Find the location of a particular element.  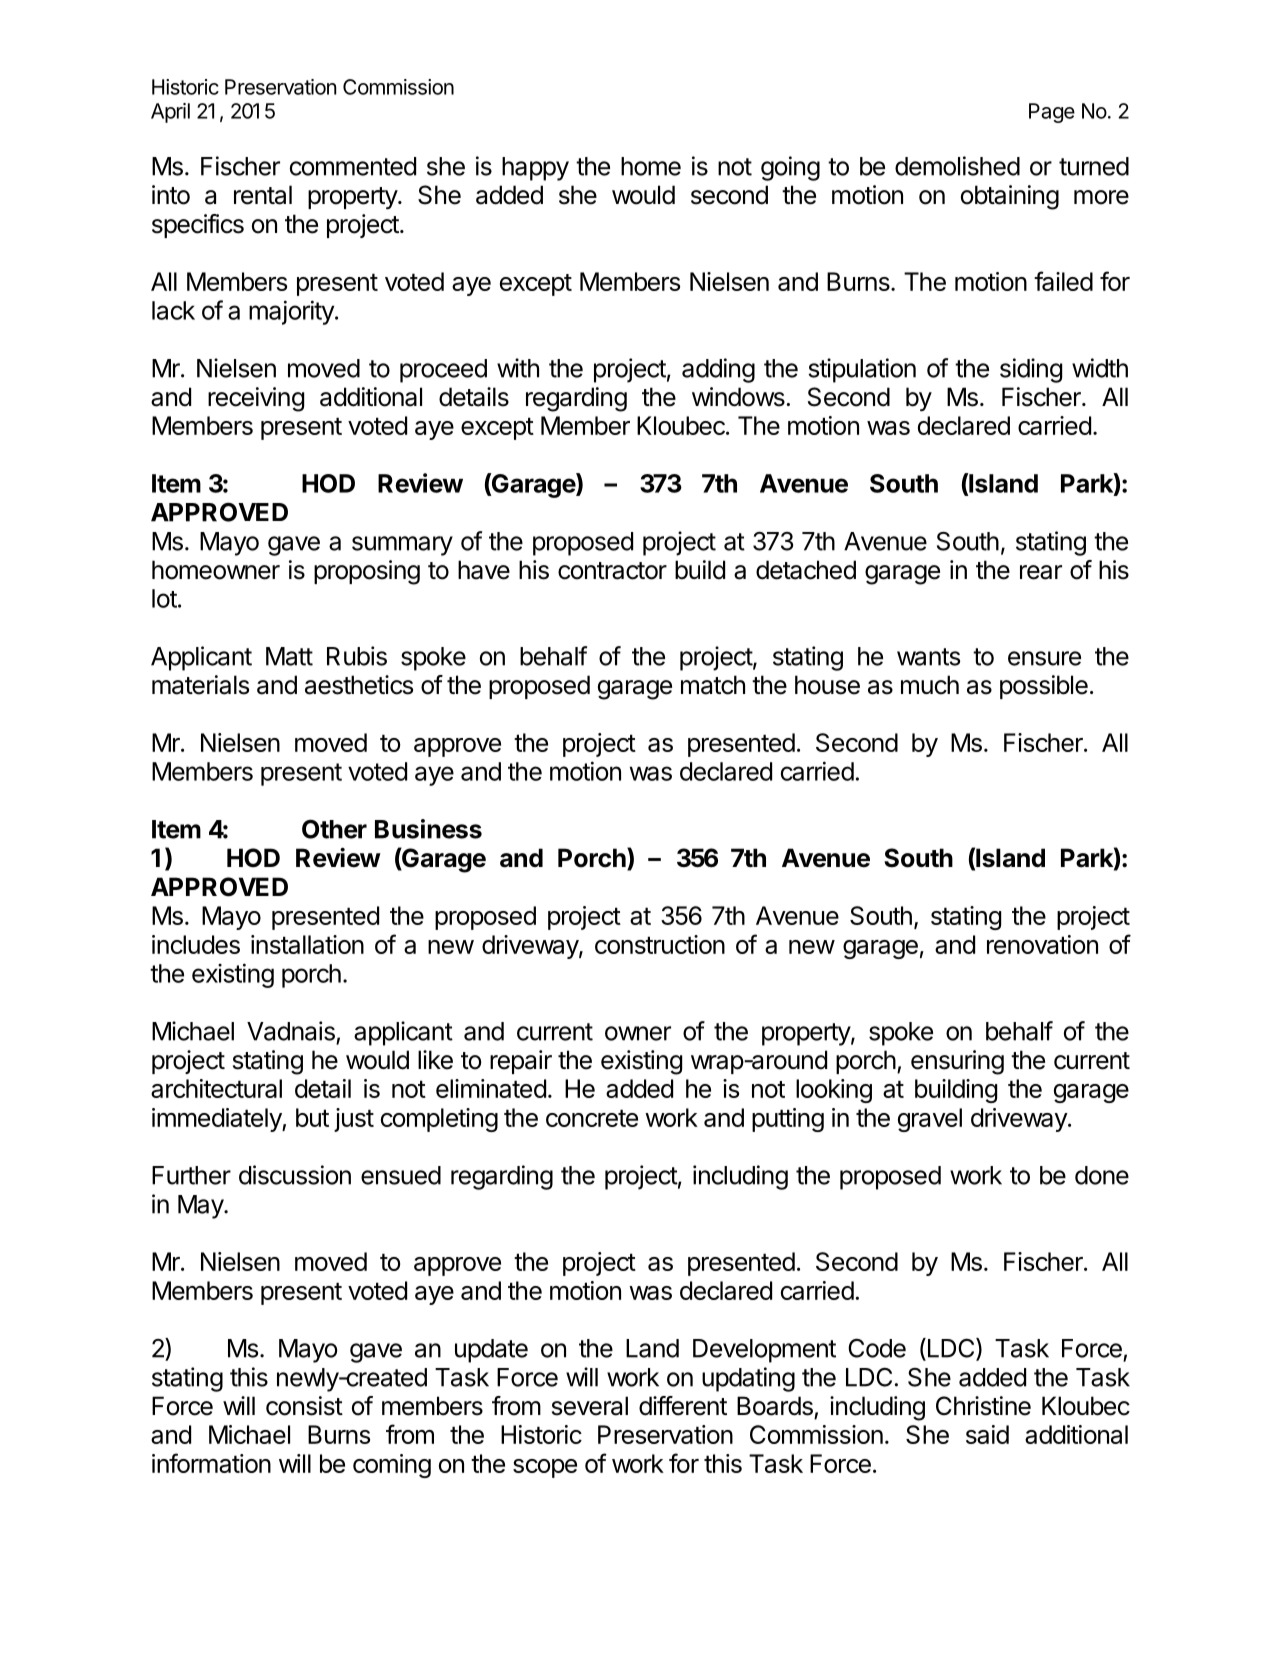

demolished is located at coordinates (957, 166).
